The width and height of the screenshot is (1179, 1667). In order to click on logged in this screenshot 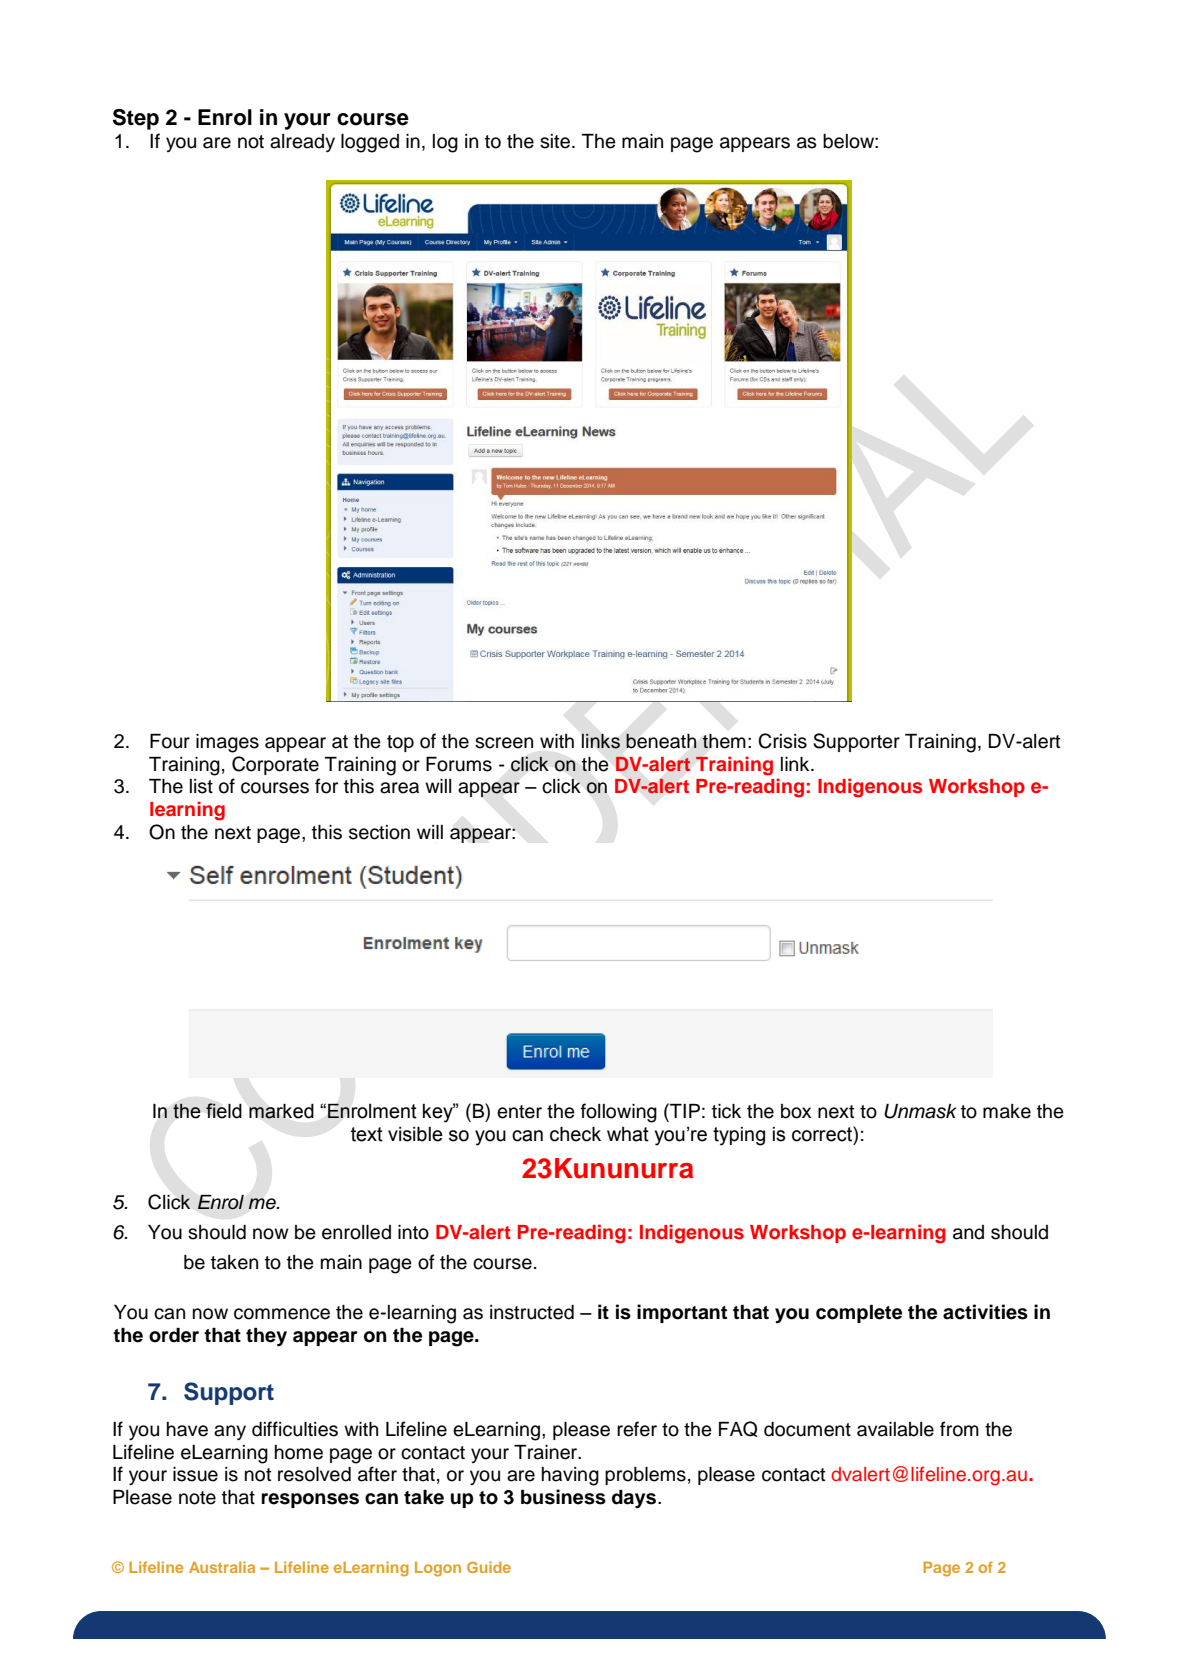, I will do `click(370, 143)`.
